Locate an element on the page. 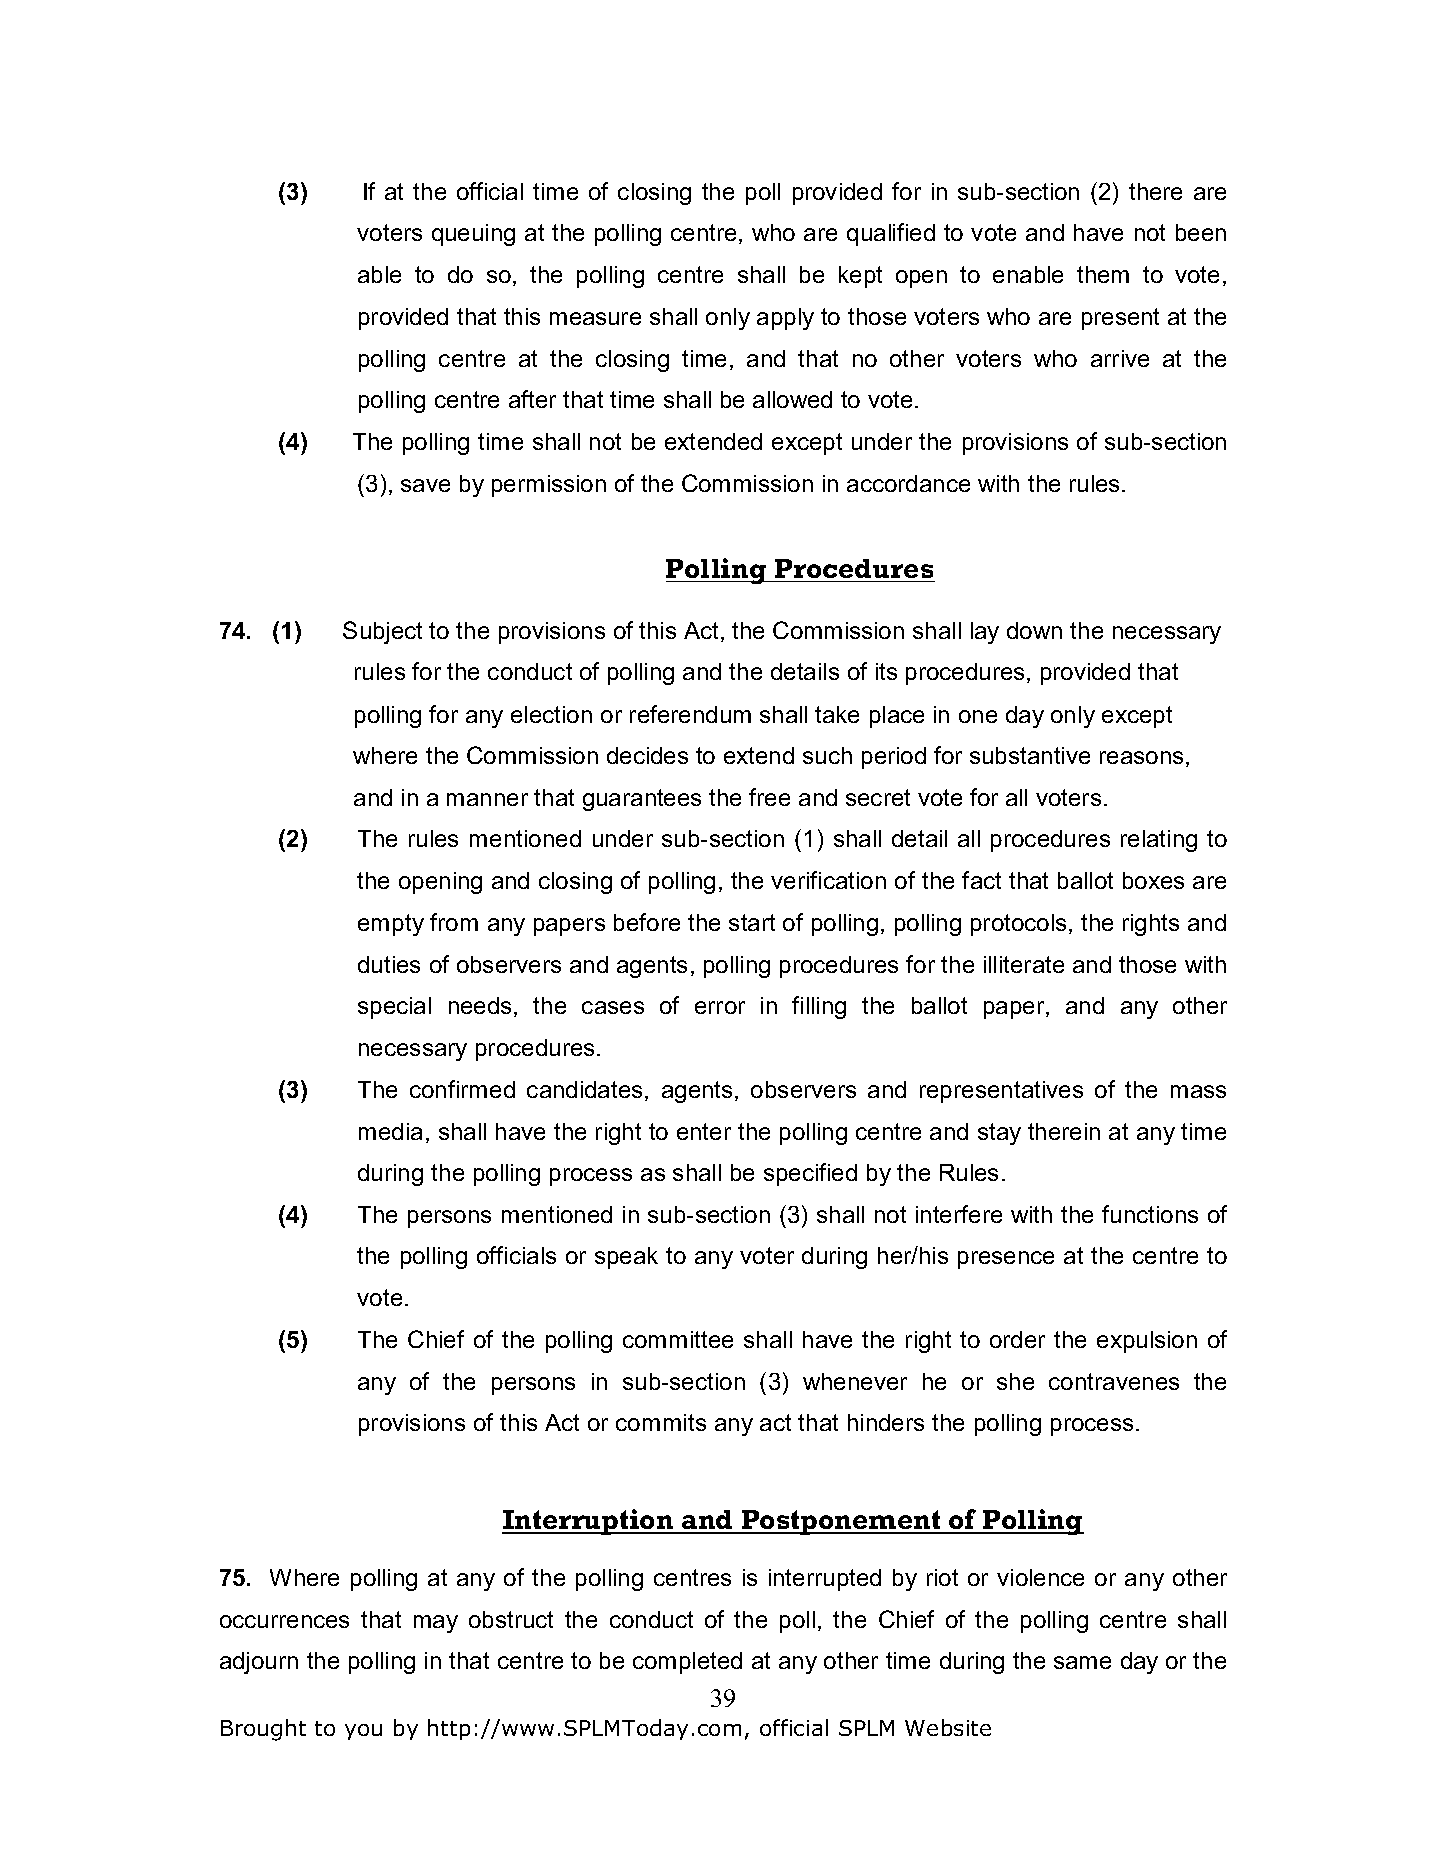  relating is located at coordinates (1159, 841).
